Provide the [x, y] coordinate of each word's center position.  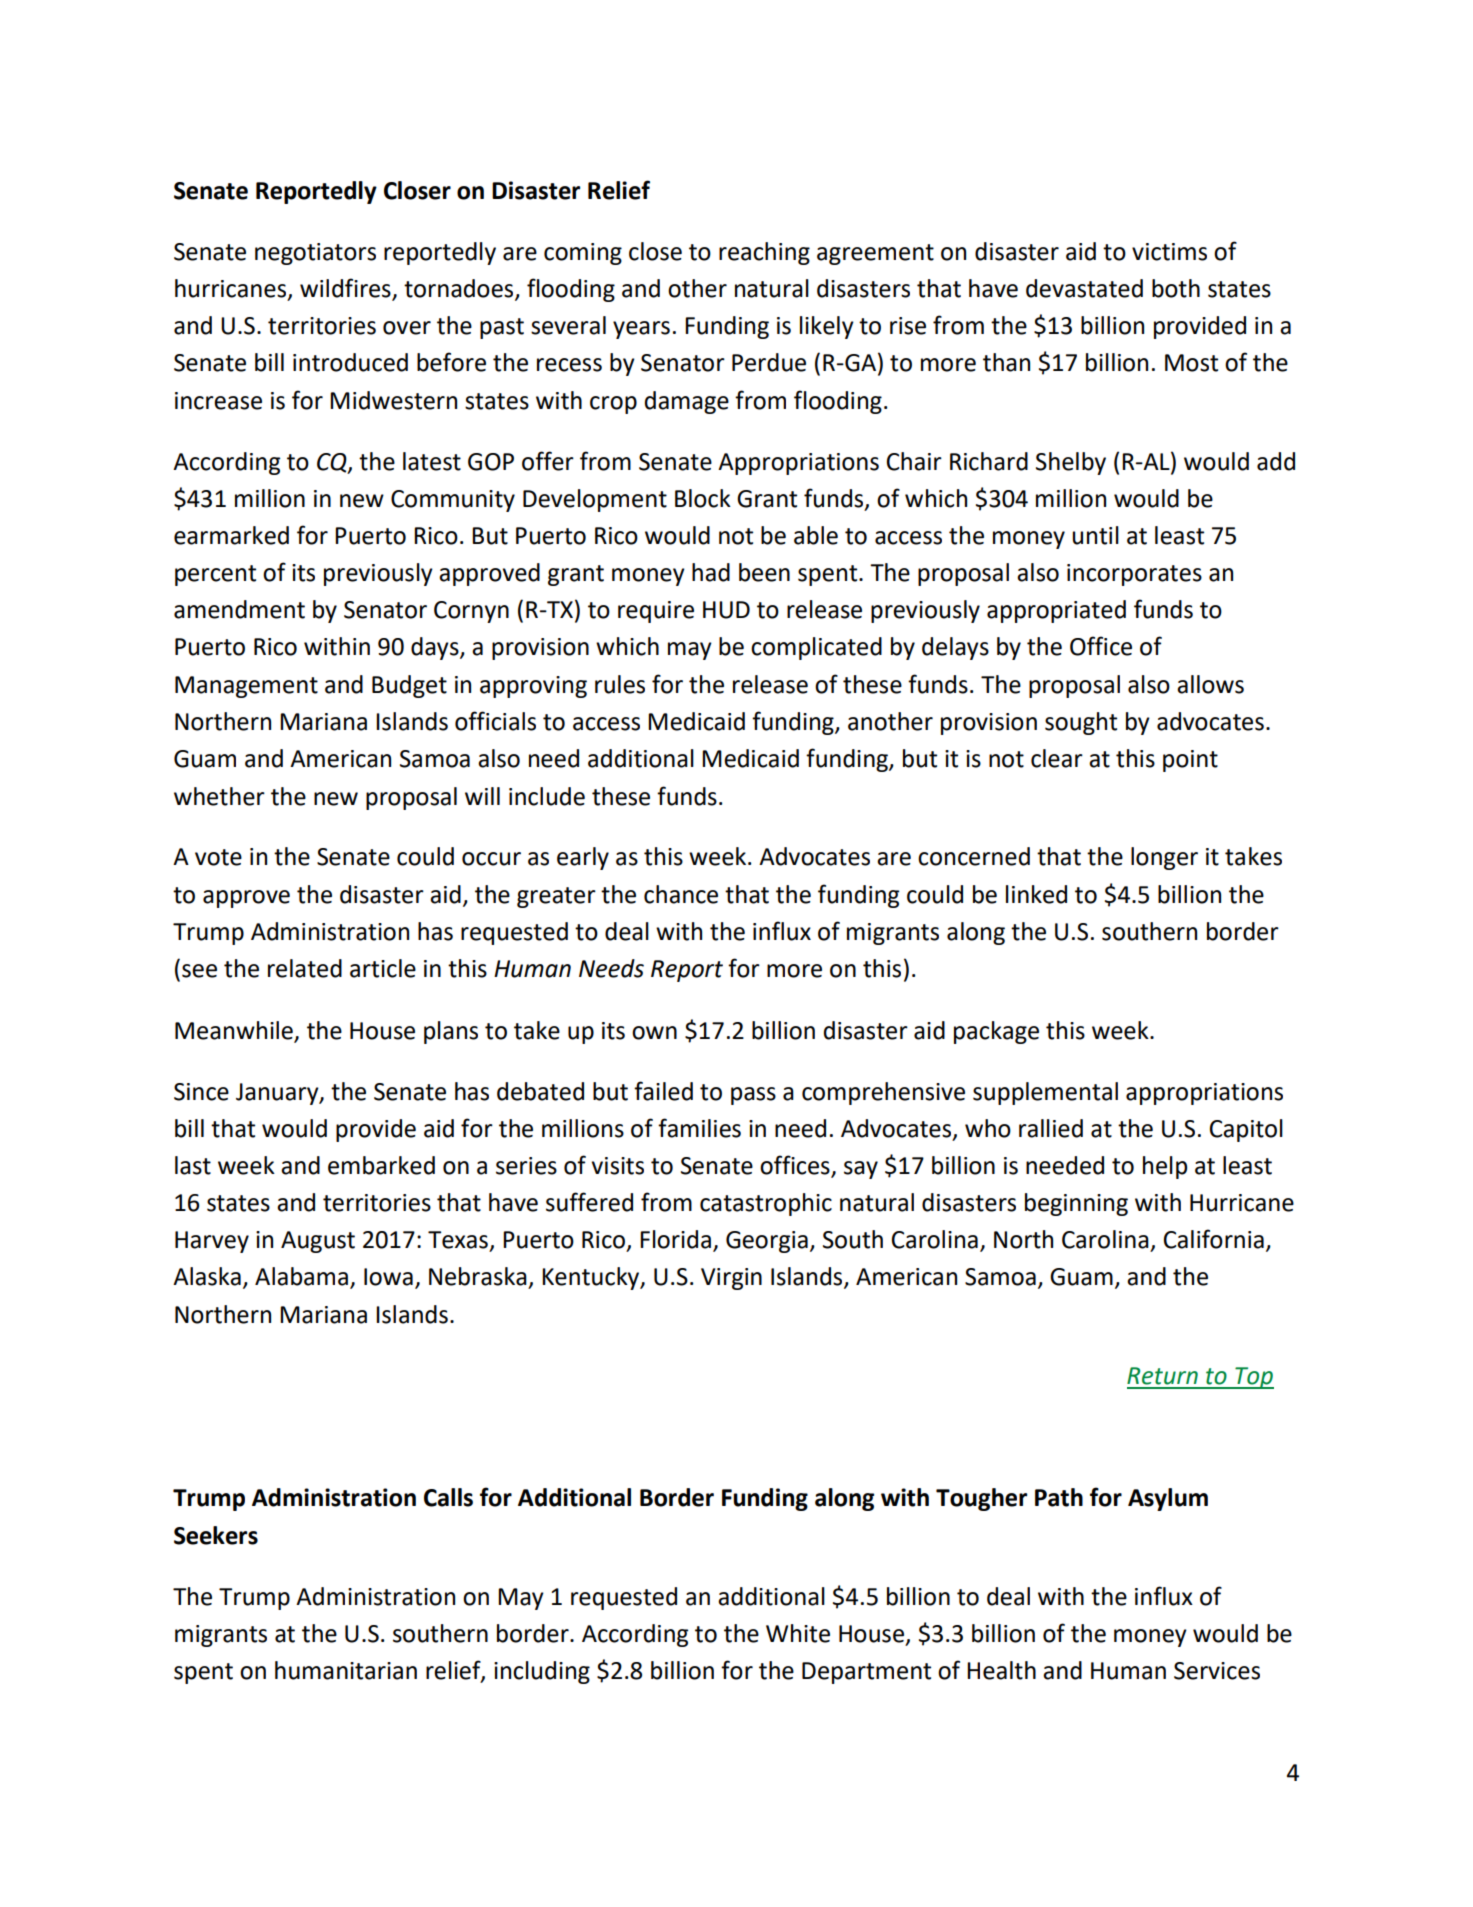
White [798, 1633]
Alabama [301, 1276]
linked [1036, 894]
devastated [1084, 288]
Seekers [216, 1535]
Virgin [731, 1279]
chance [681, 894]
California [1214, 1239]
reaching [764, 253]
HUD [726, 610]
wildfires [345, 288]
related [305, 968]
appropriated [1056, 611]
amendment [239, 609]
